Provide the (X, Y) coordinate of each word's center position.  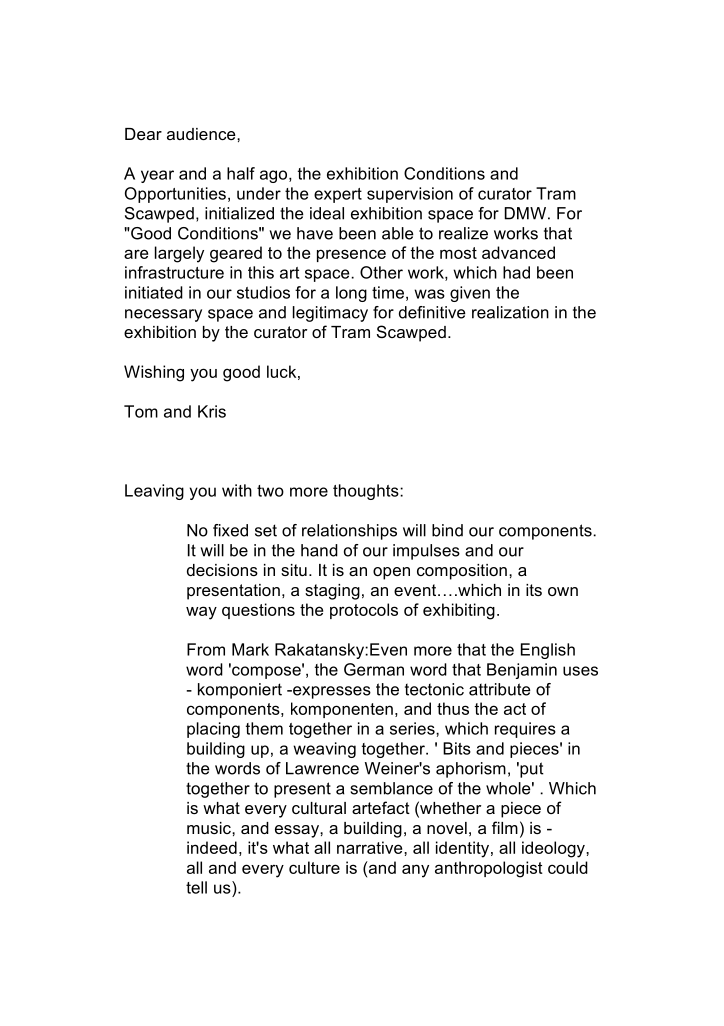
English (548, 651)
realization (510, 312)
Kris (212, 411)
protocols (364, 611)
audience (202, 134)
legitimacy (330, 314)
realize (463, 233)
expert (338, 195)
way (201, 613)
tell (196, 887)
